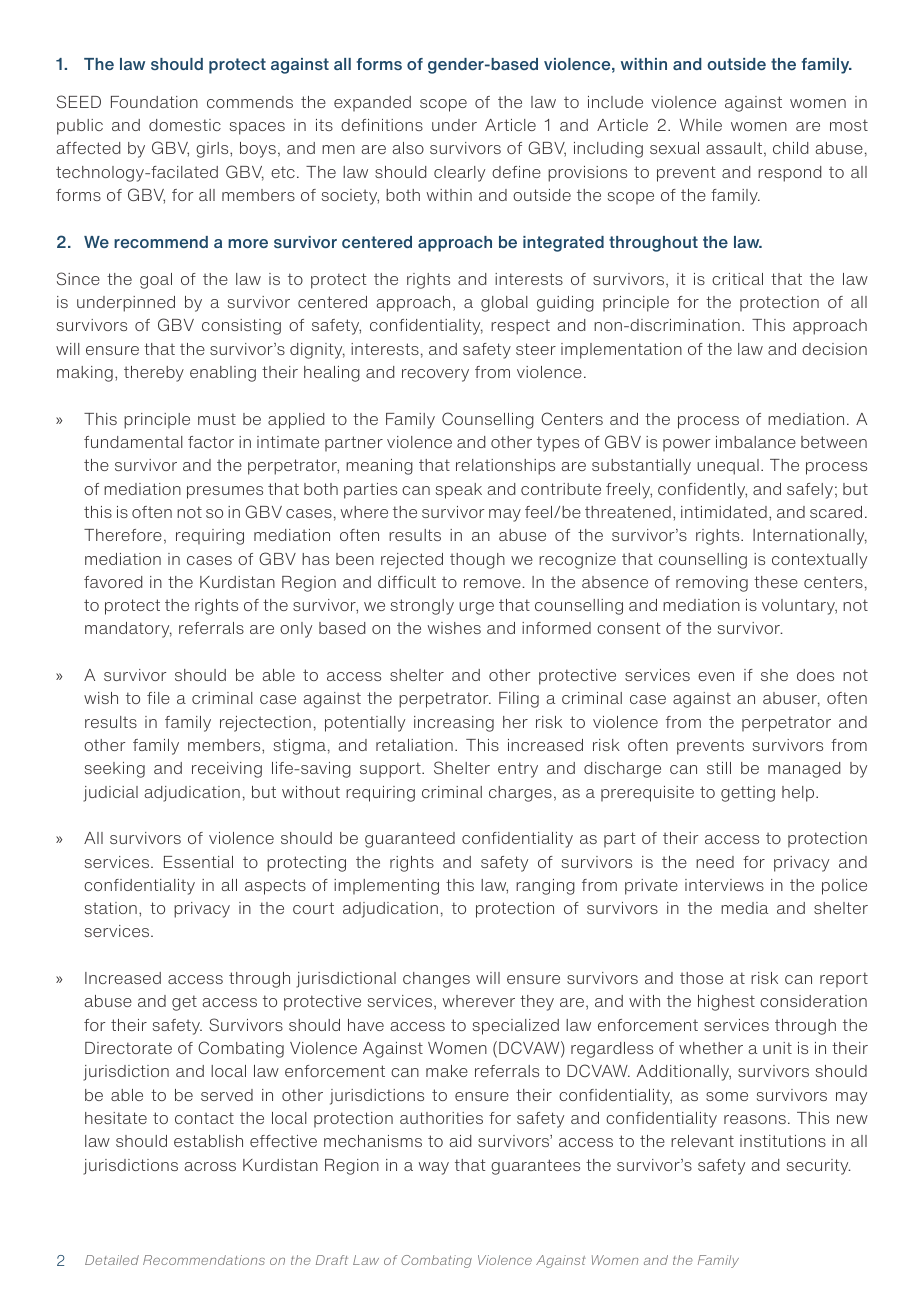 Image resolution: width=924 pixels, height=1308 pixels. I want to click on increasing, so click(454, 724).
